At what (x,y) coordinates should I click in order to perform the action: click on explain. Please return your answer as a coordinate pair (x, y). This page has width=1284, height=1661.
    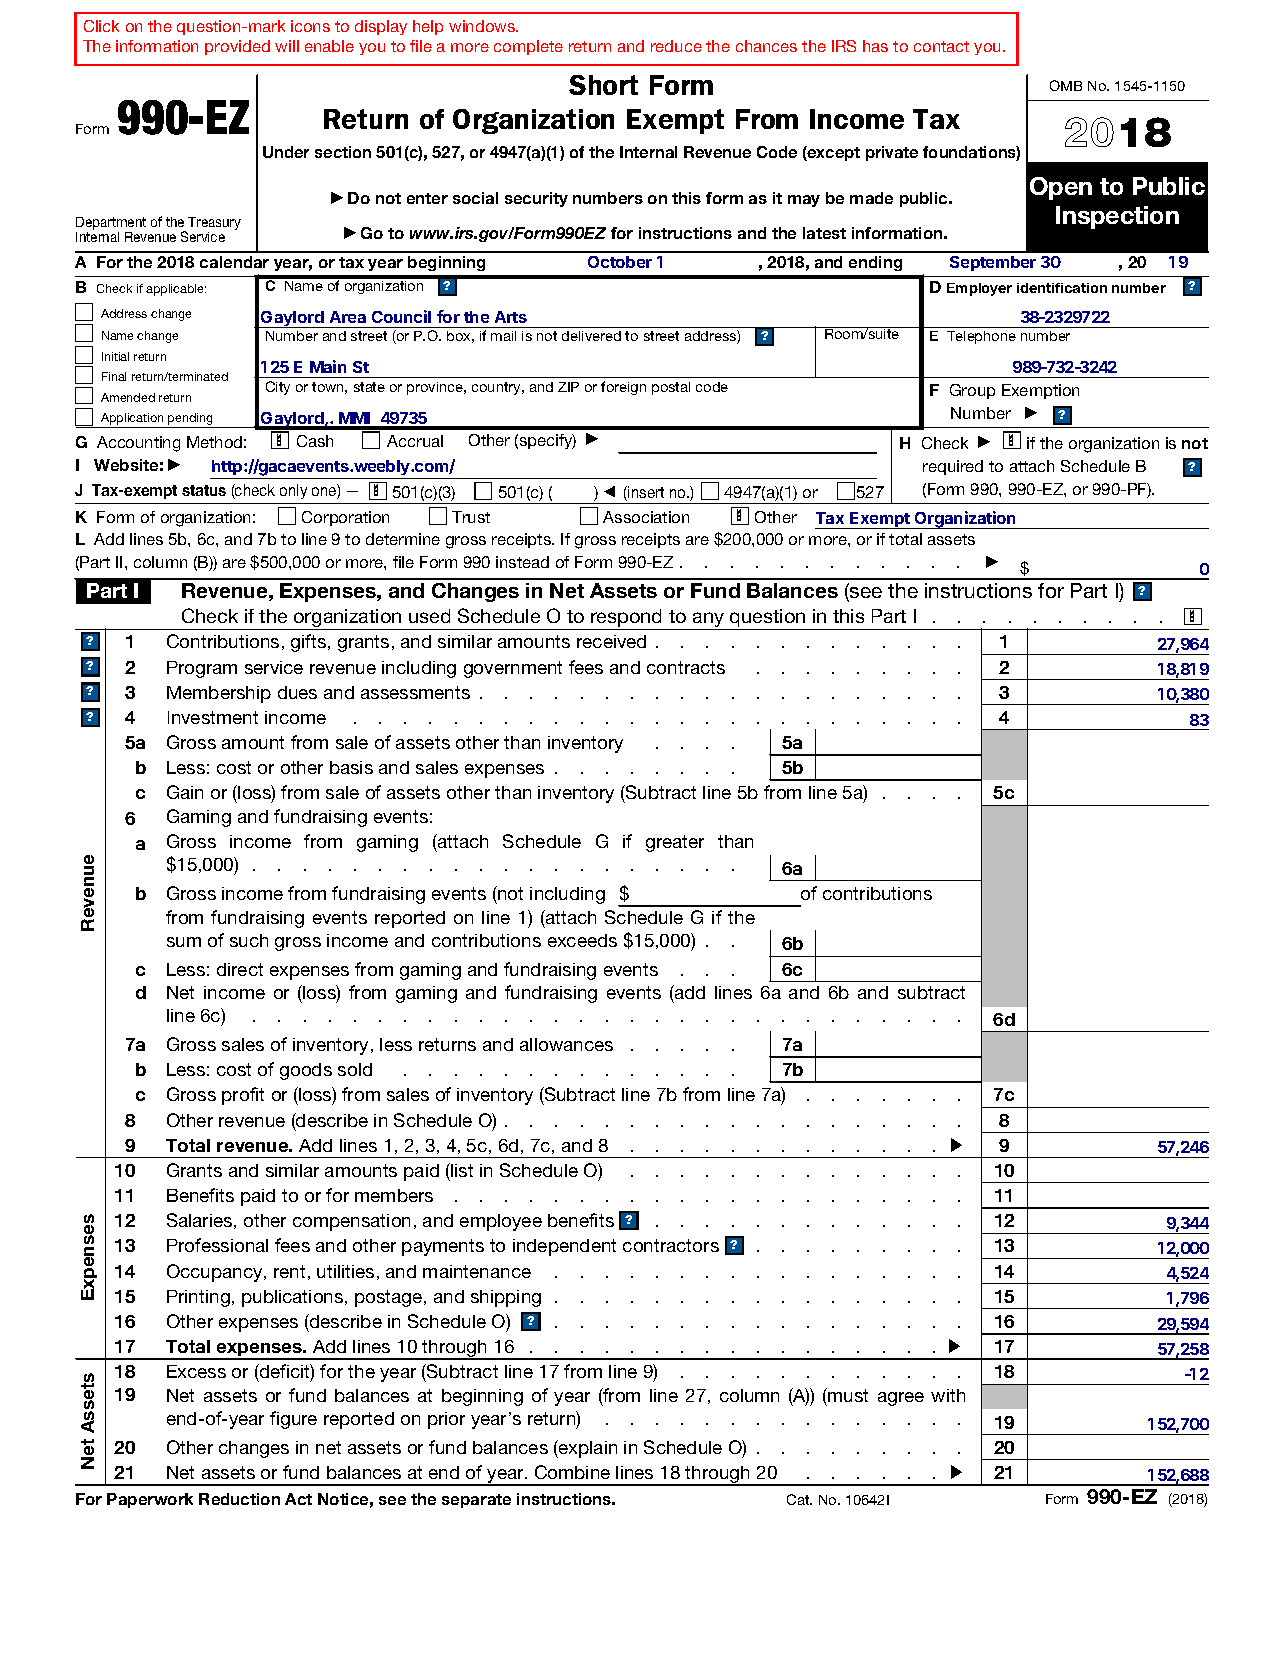
    Looking at the image, I should click on (587, 1449).
